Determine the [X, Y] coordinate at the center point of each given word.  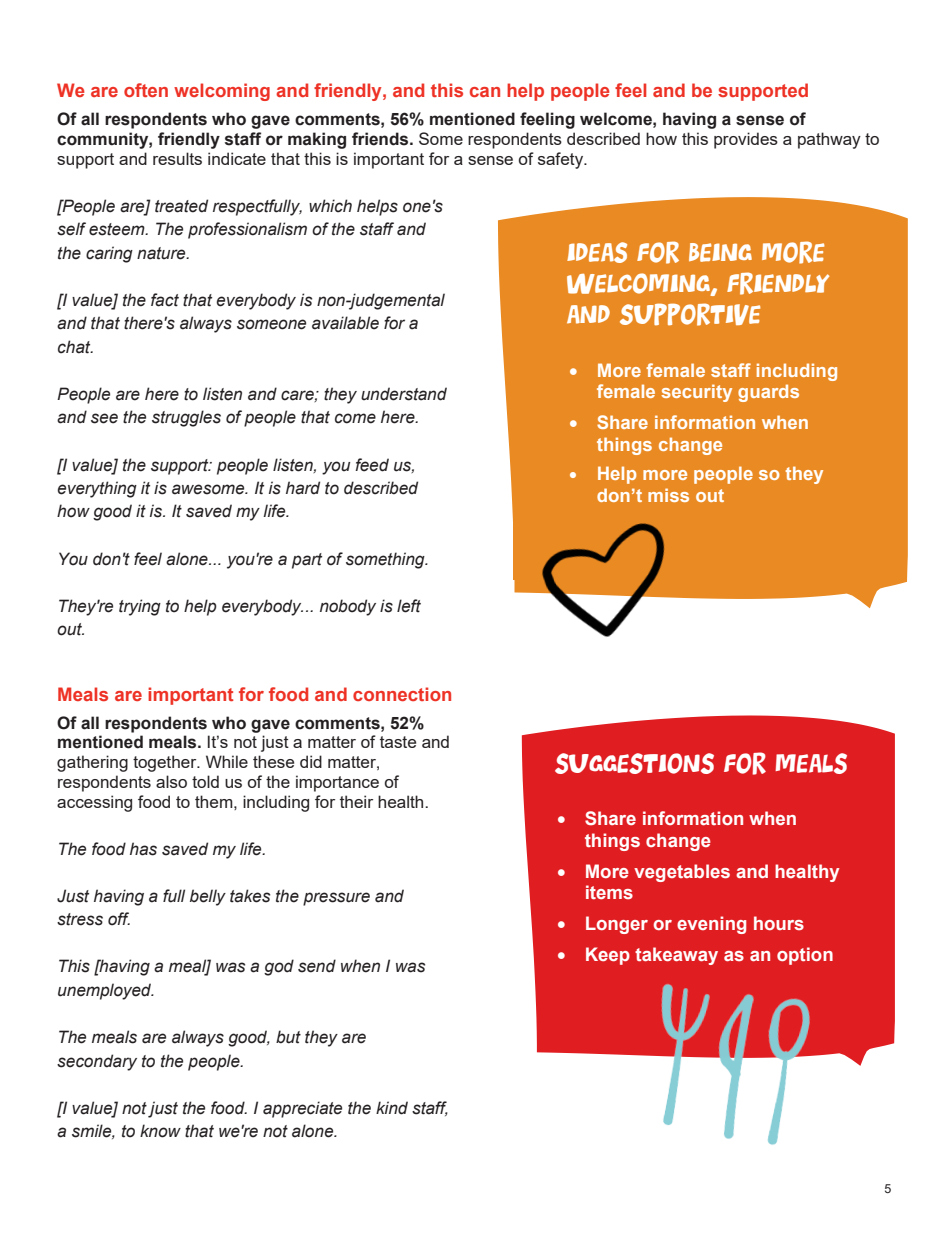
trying [140, 607]
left [409, 606]
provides [746, 140]
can [485, 92]
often [146, 90]
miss [668, 495]
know [160, 1131]
